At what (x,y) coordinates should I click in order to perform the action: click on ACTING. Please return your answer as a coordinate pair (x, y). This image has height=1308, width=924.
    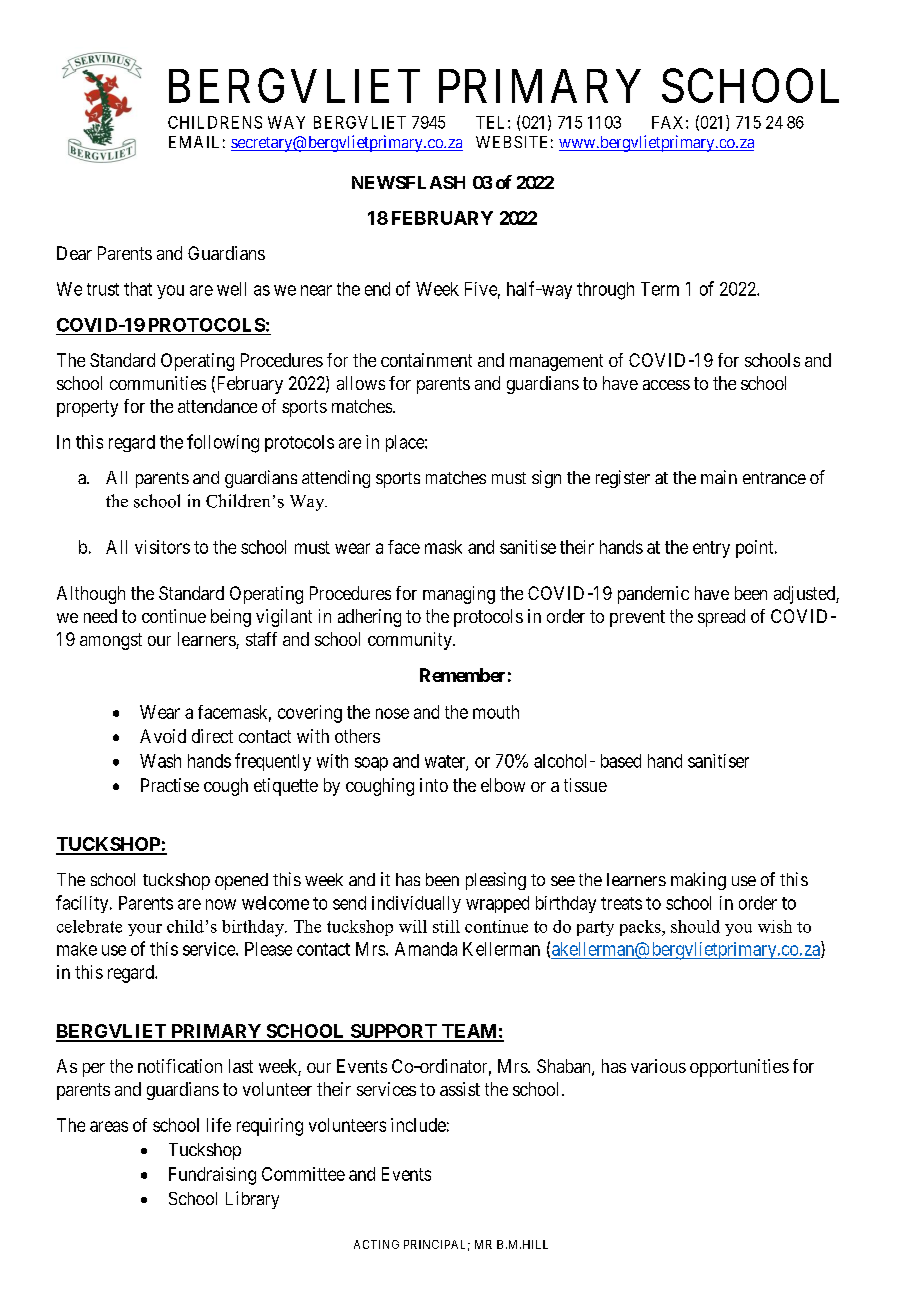
    Looking at the image, I should click on (376, 1244).
